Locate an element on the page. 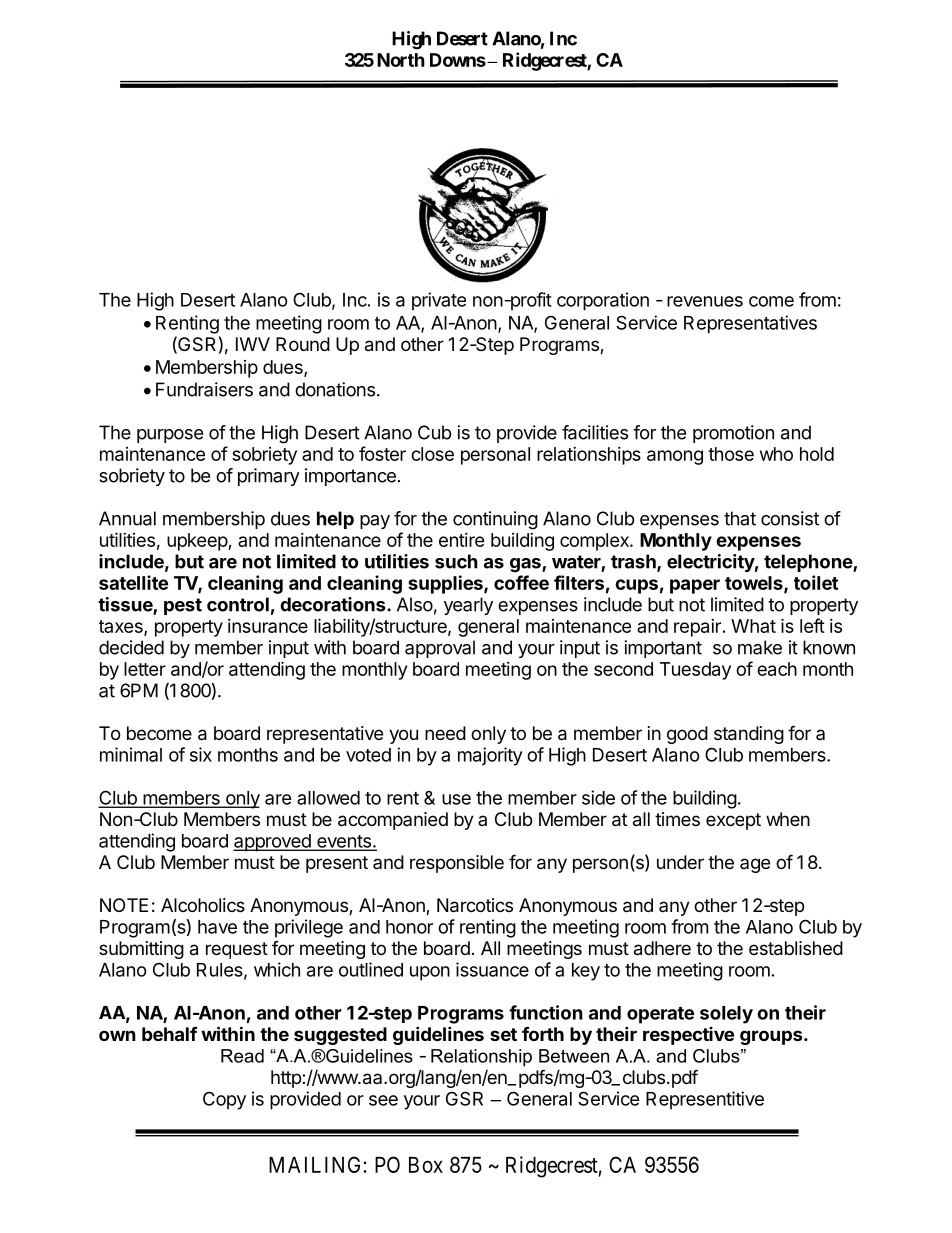 The height and width of the image is (1233, 952). revenues is located at coordinates (705, 301).
